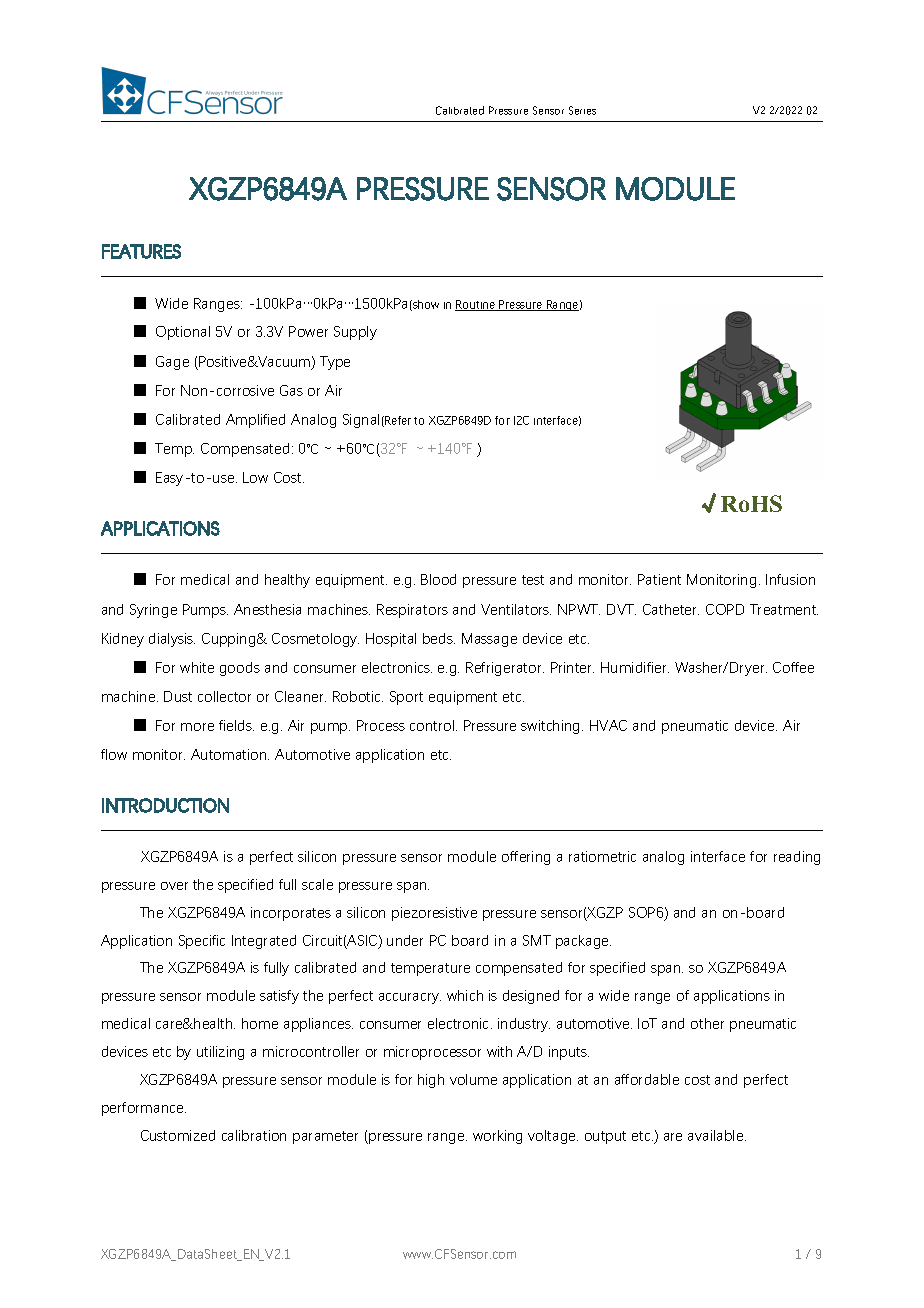 The image size is (924, 1308). Describe the element at coordinates (797, 858) in the screenshot. I see `reading` at that location.
